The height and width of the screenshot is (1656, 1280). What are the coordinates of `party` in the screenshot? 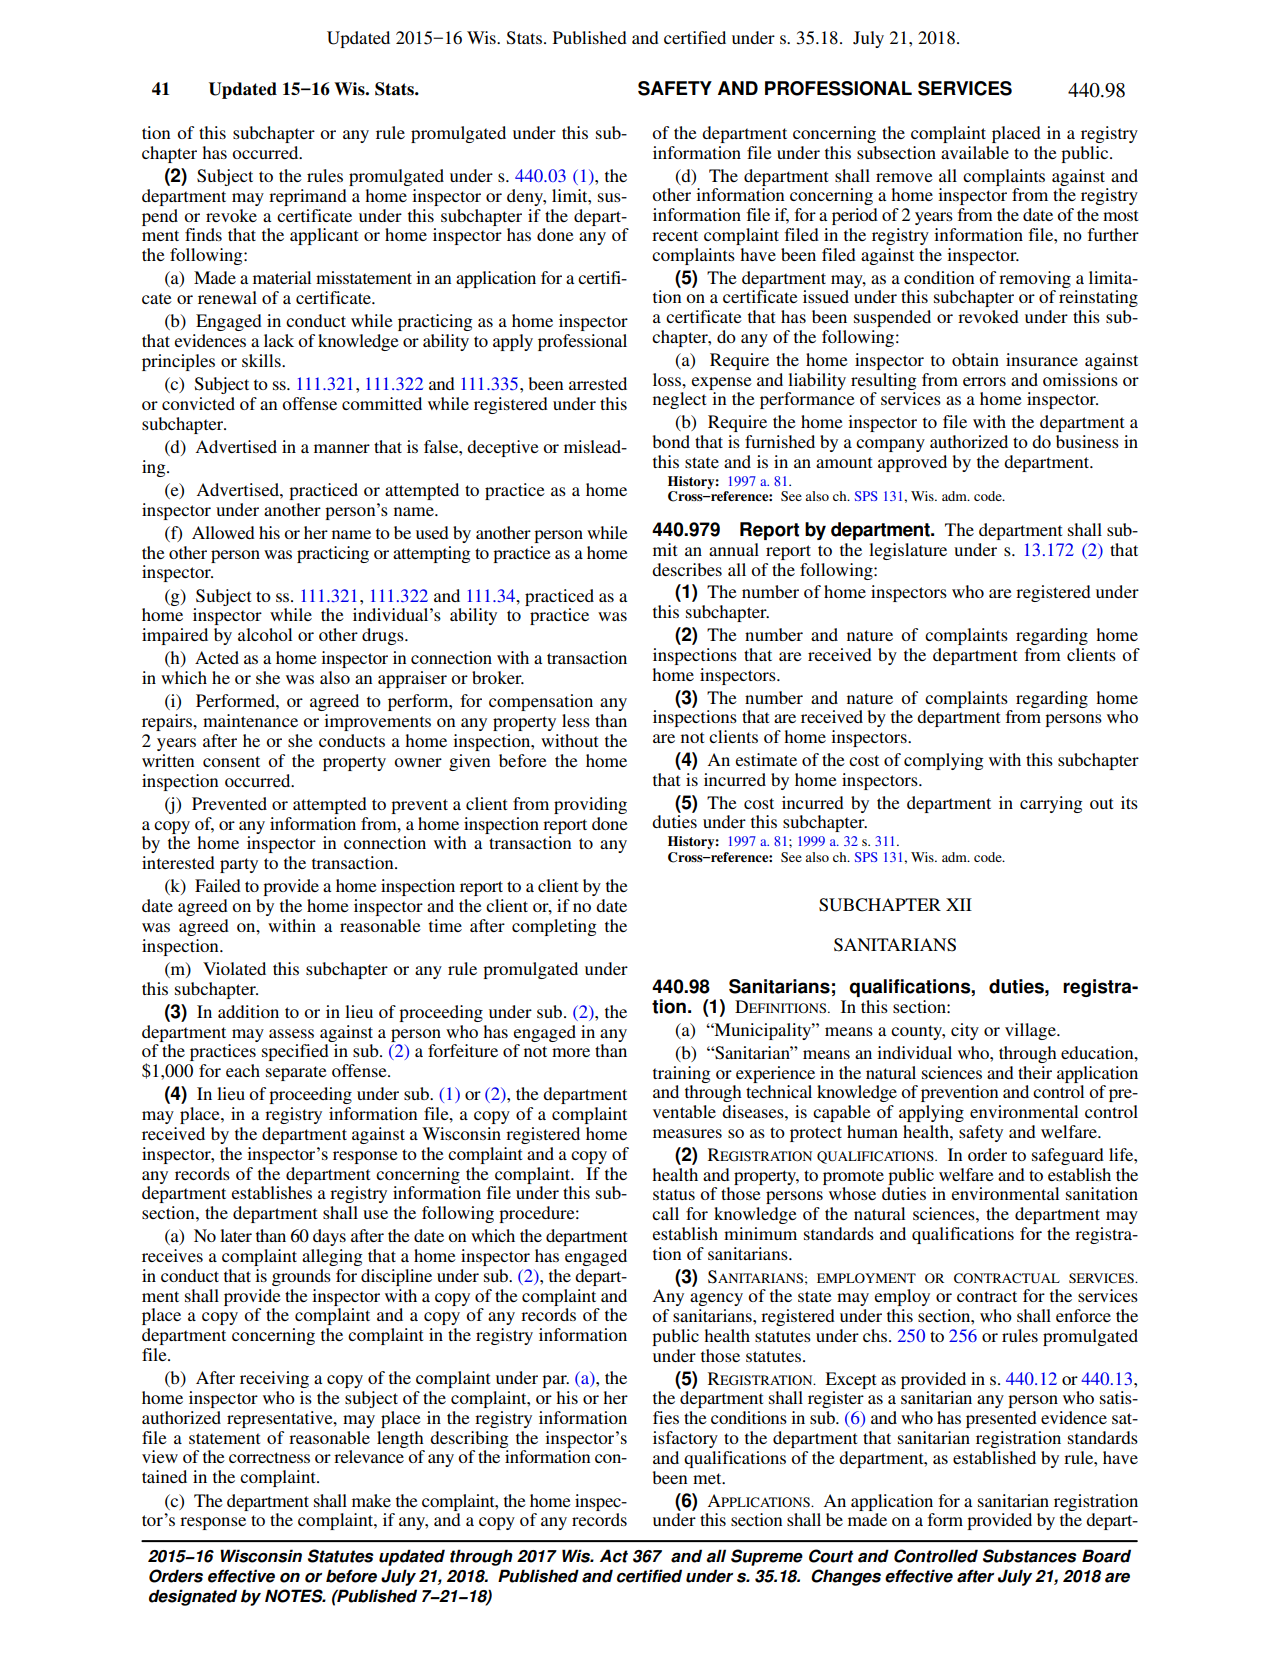 It's located at (239, 865).
